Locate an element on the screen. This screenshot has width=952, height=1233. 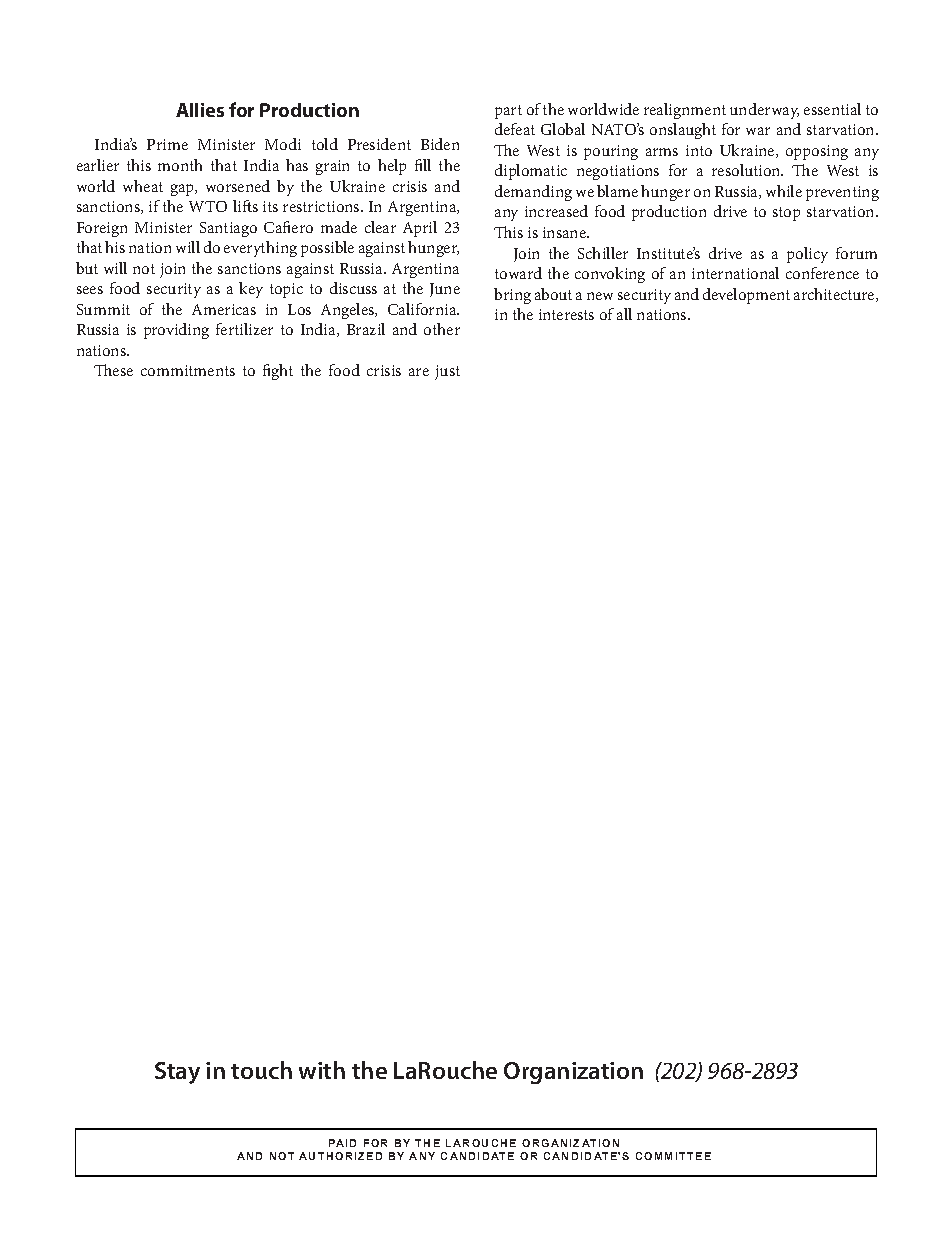
Prime is located at coordinates (167, 144).
